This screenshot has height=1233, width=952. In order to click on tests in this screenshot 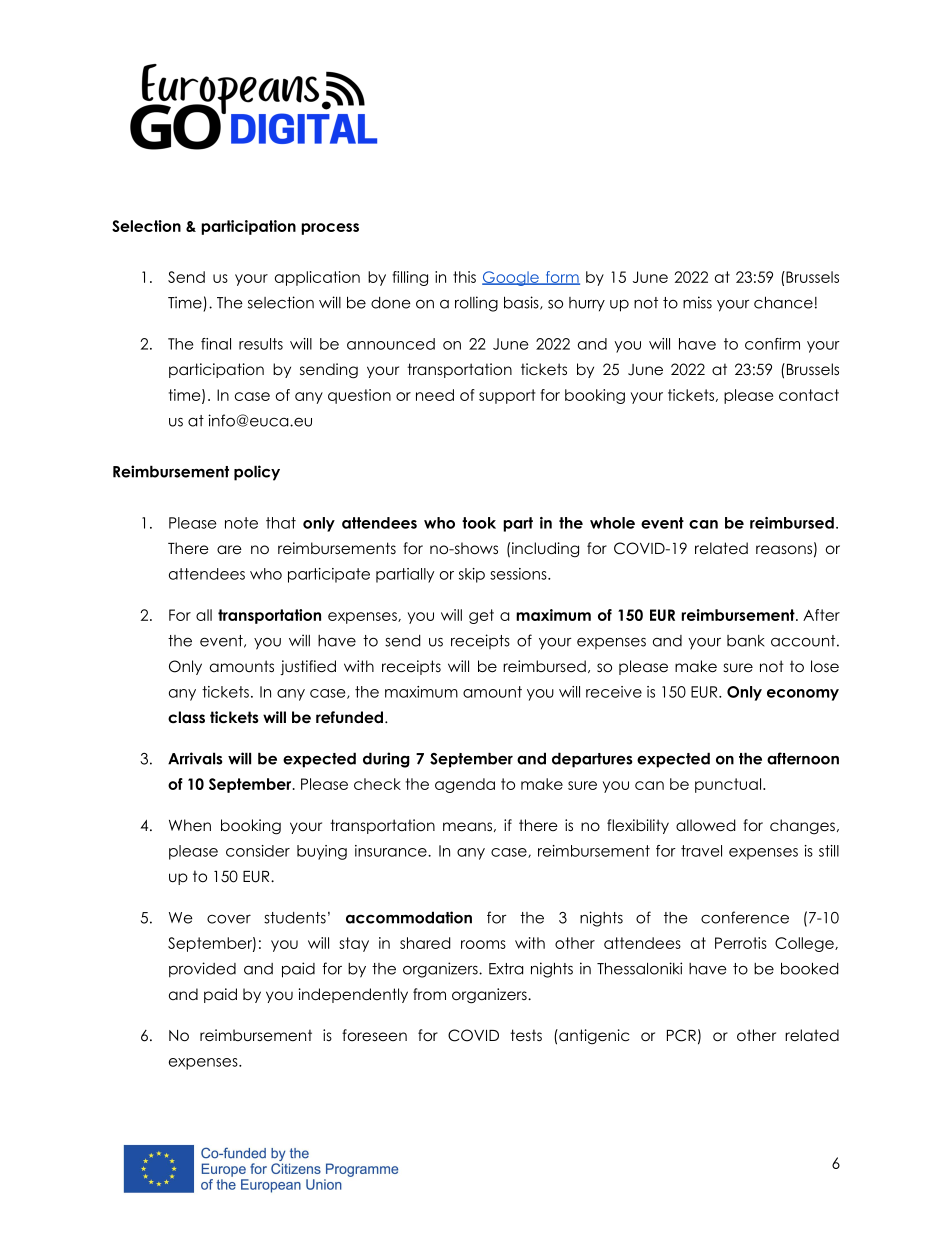, I will do `click(526, 1035)`.
